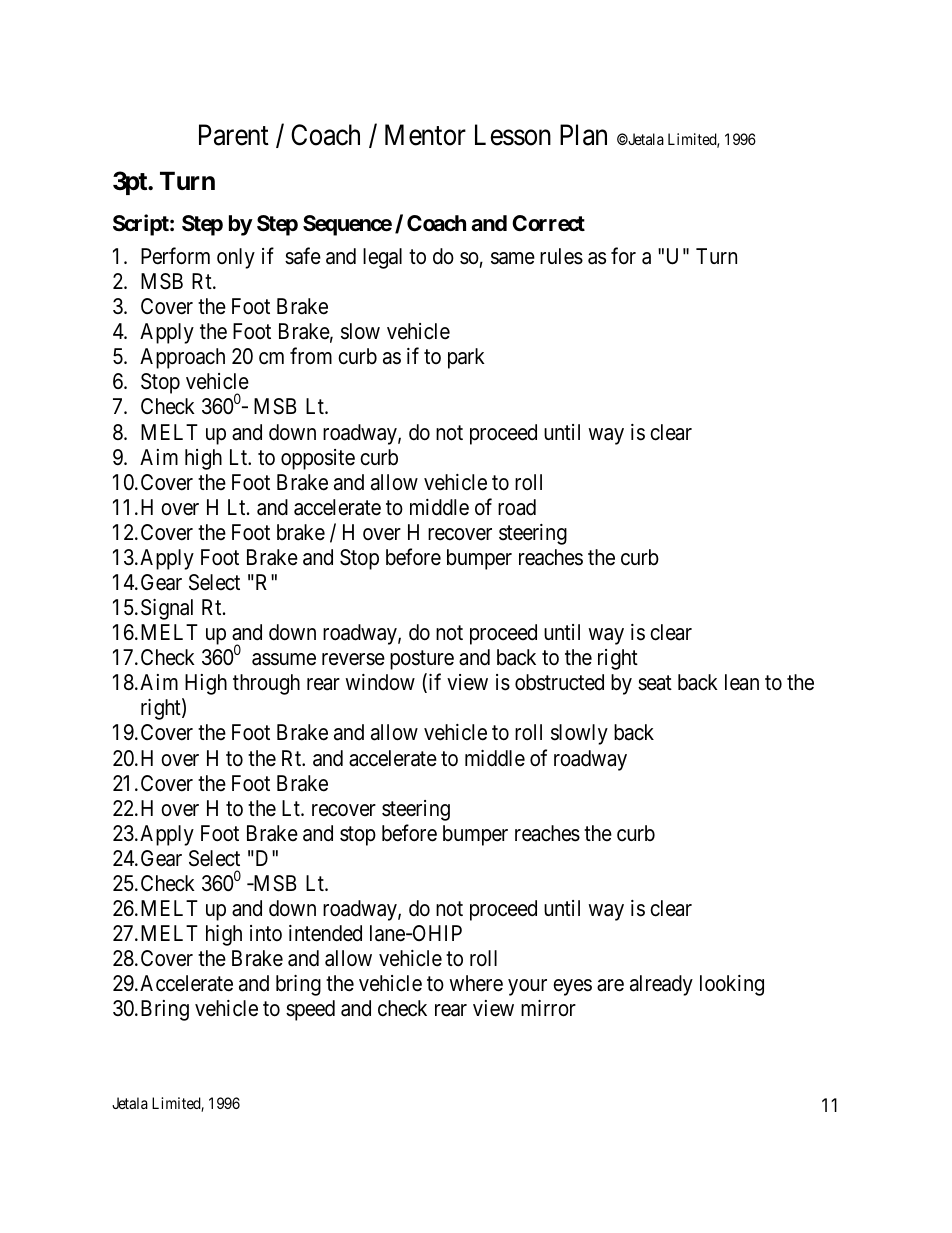 The width and height of the screenshot is (952, 1233). Describe the element at coordinates (561, 256) in the screenshot. I see `rules` at that location.
